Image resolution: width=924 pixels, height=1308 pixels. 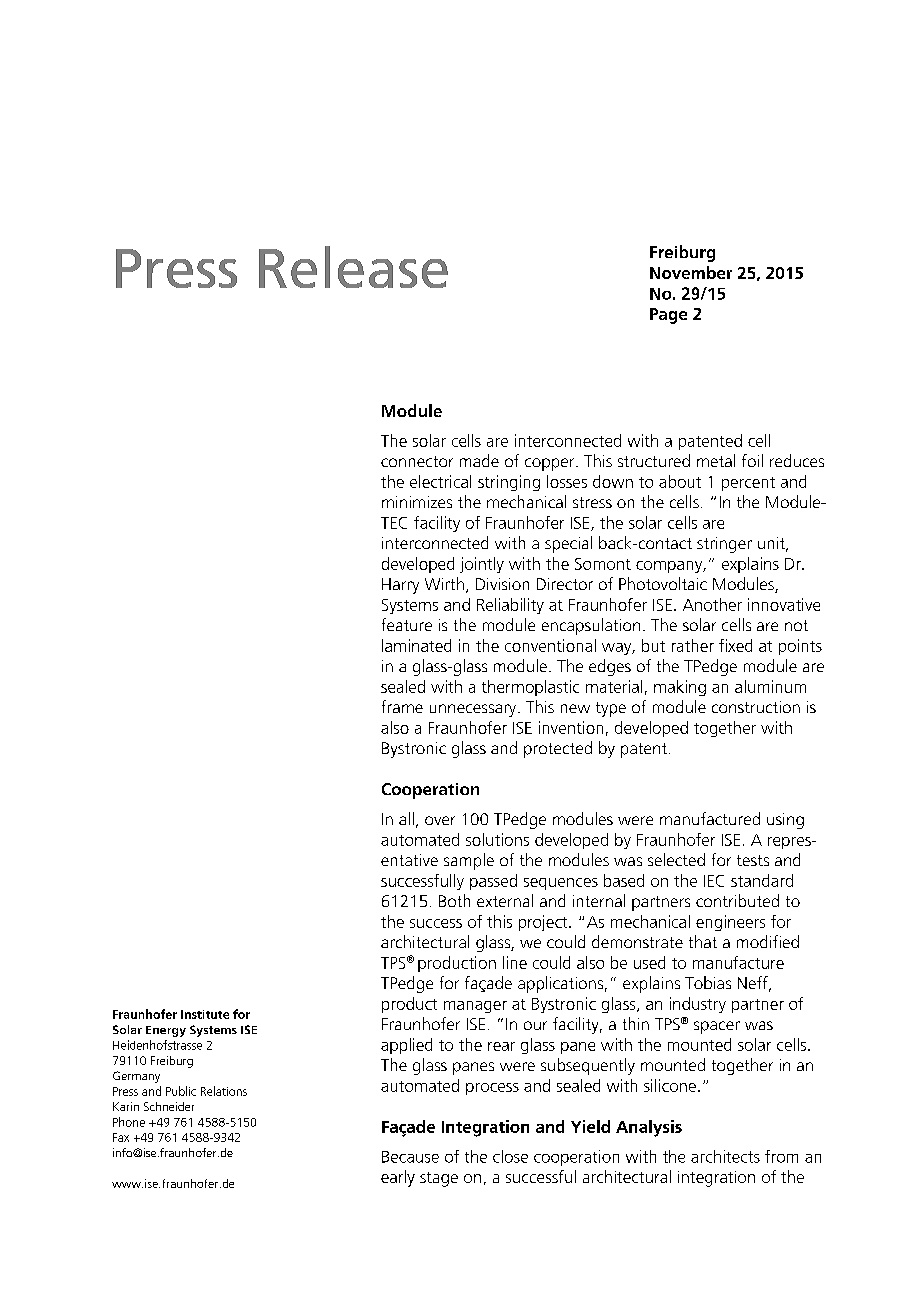 What do you see at coordinates (691, 272) in the screenshot?
I see `November` at bounding box center [691, 272].
